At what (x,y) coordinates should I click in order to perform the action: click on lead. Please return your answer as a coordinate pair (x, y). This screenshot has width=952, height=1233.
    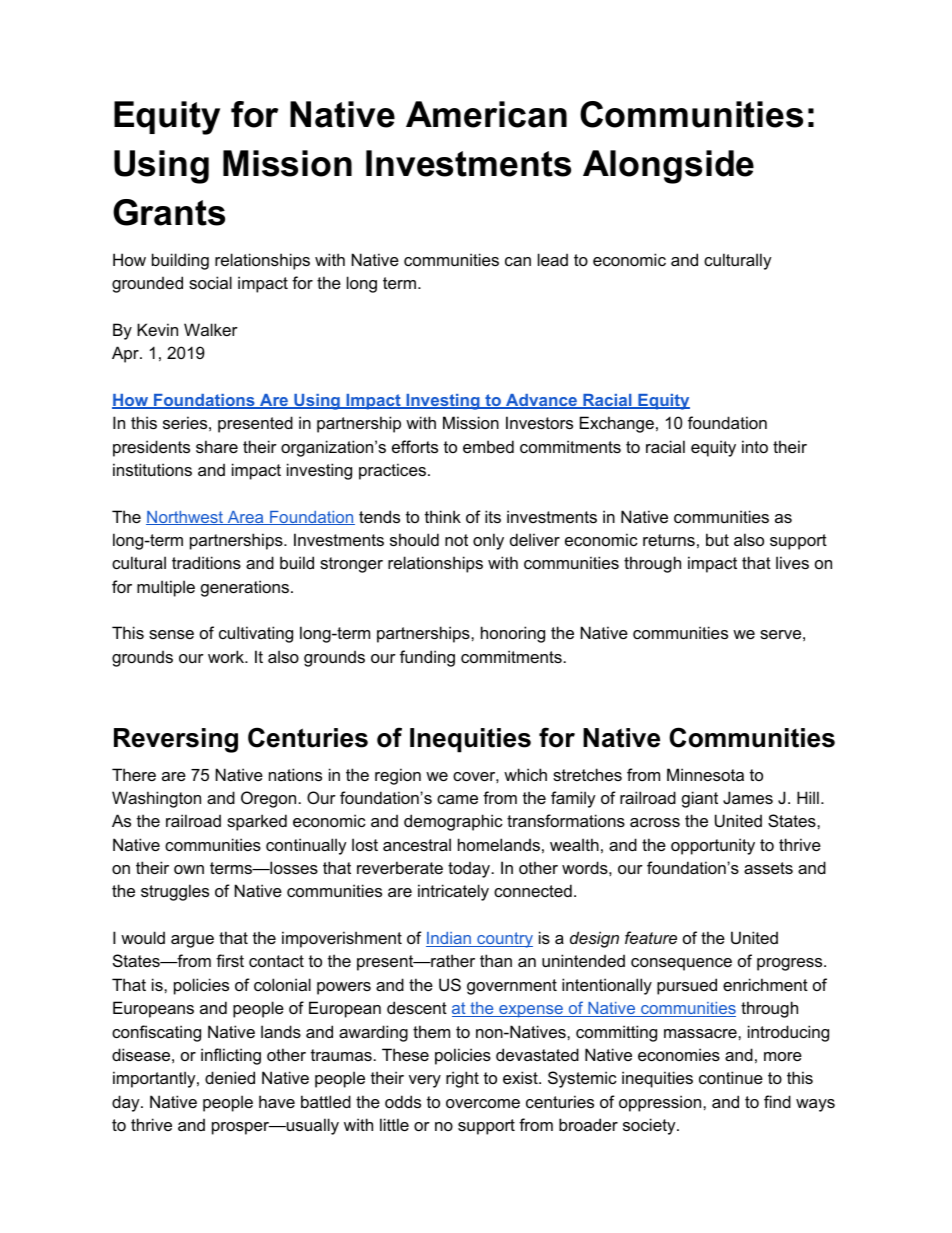
    Looking at the image, I should click on (553, 259).
